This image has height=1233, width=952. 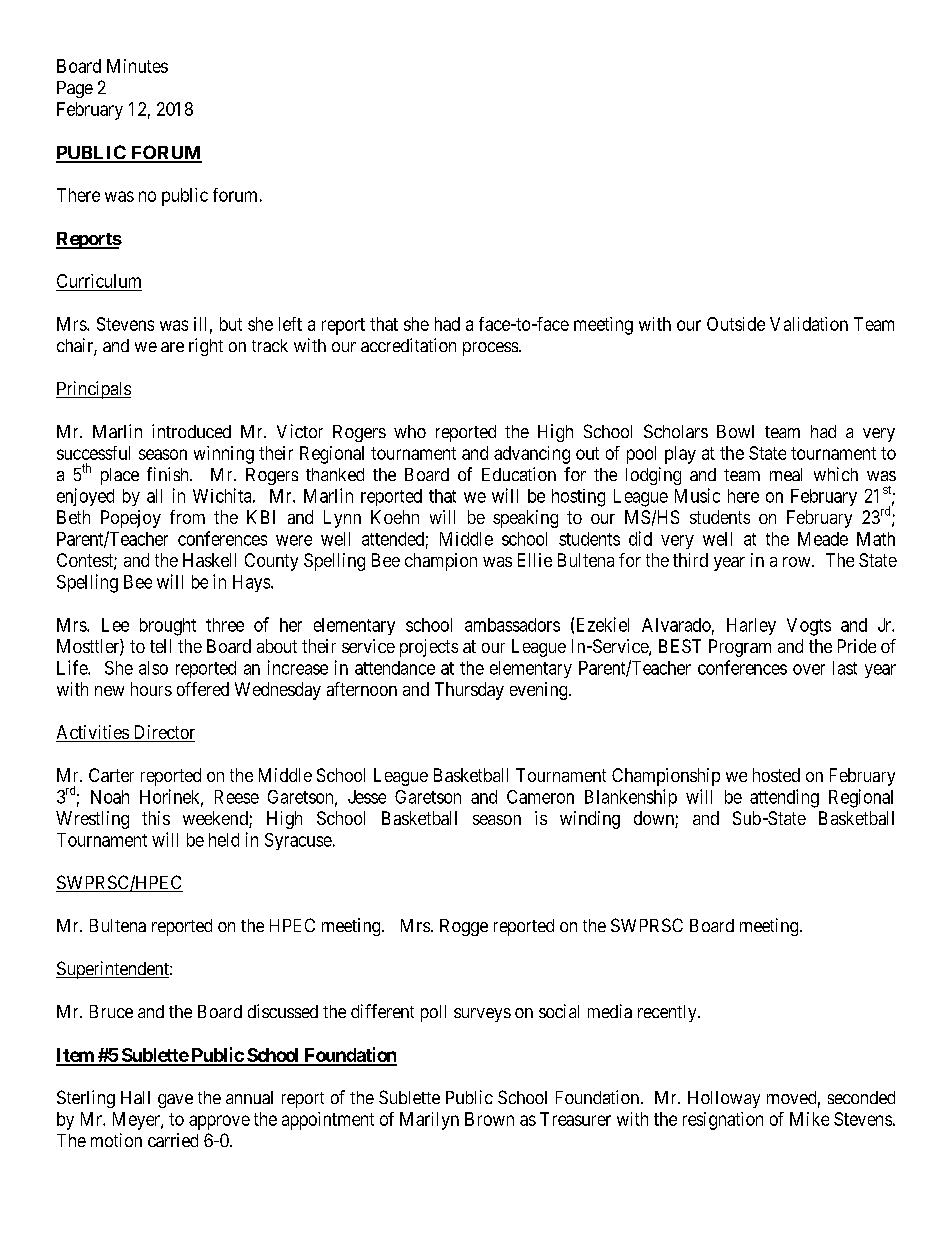 I want to click on brought, so click(x=168, y=627).
